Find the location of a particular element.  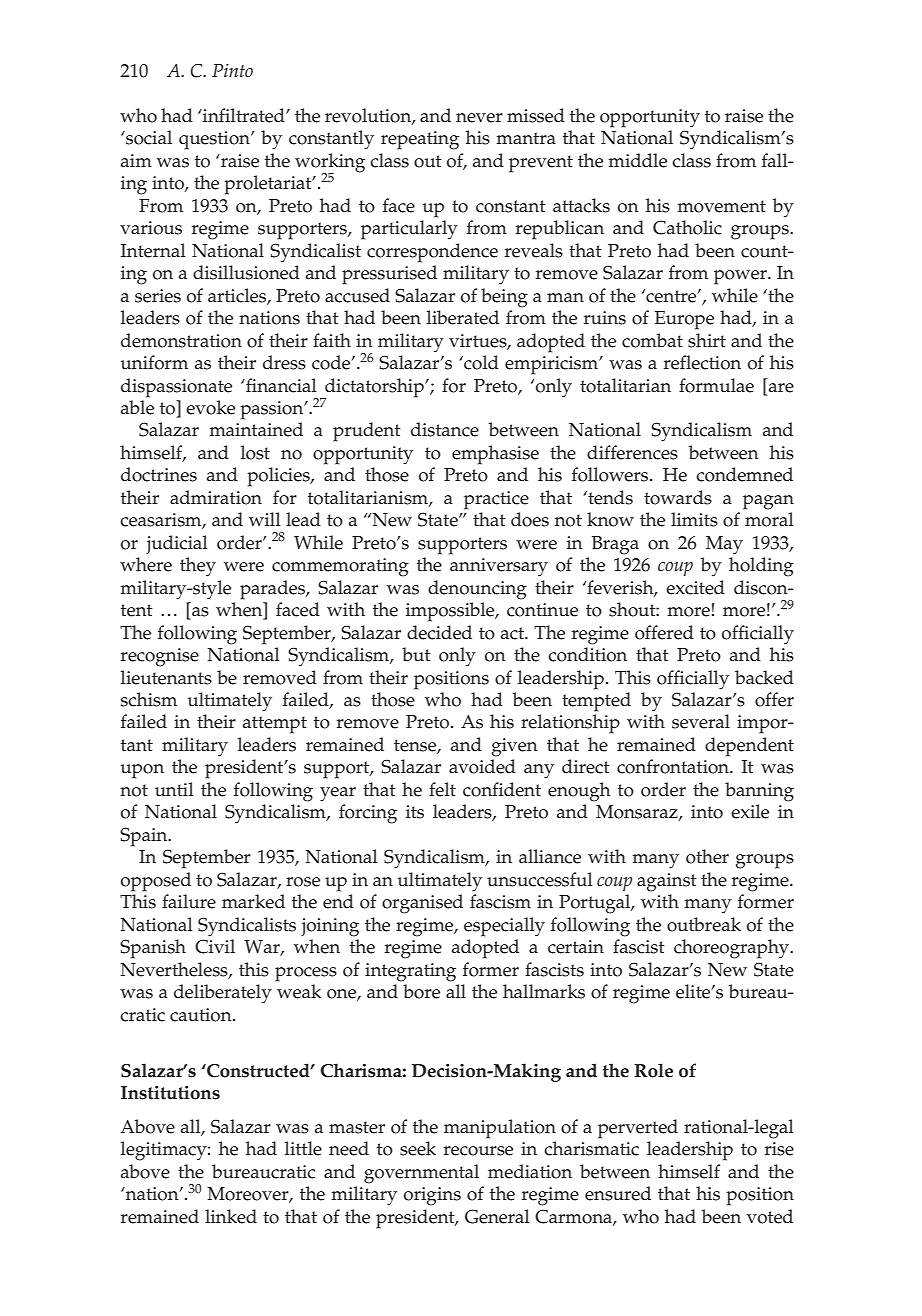

linked is located at coordinates (231, 1216).
